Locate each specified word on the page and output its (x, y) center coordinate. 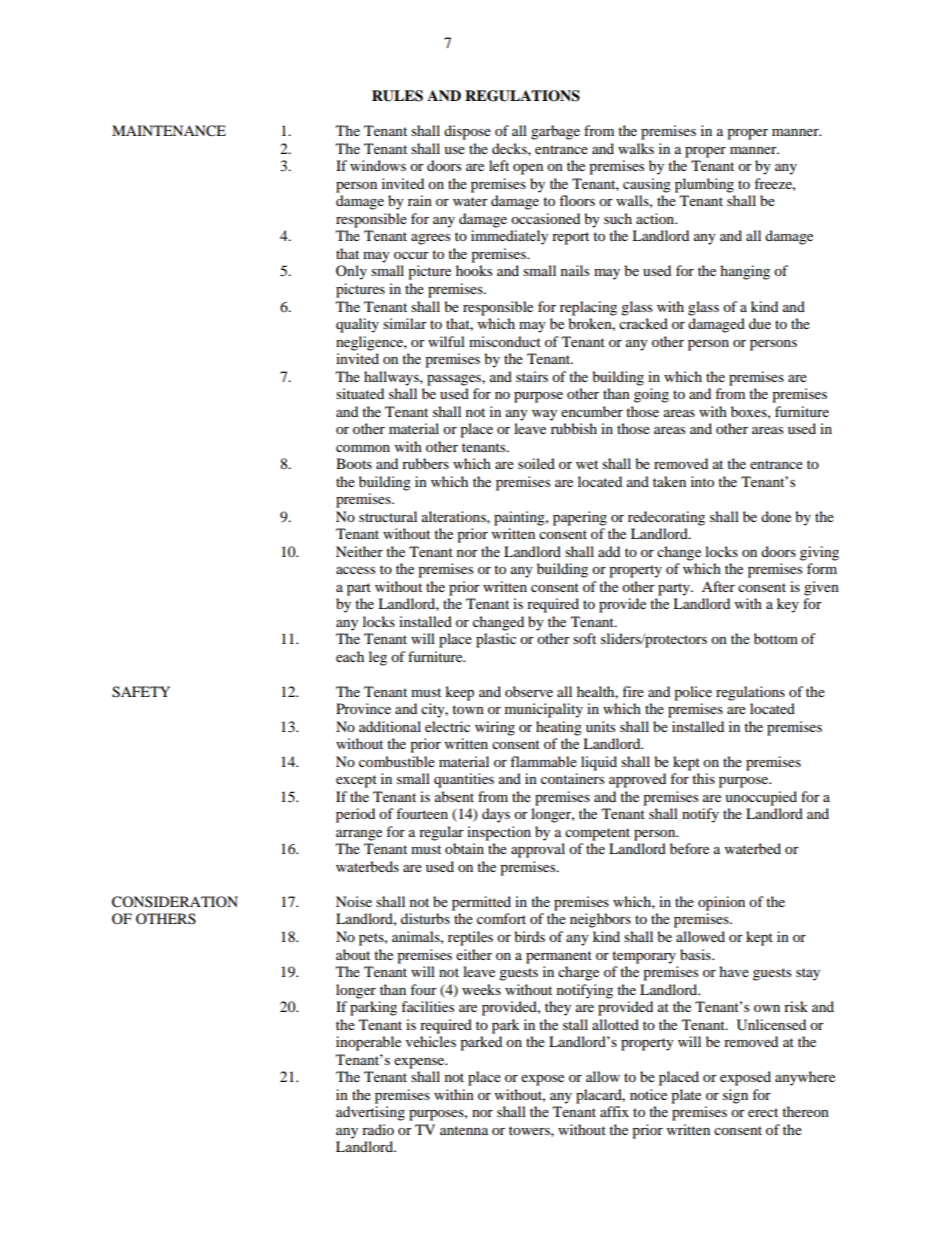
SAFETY (141, 692)
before (689, 848)
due (760, 323)
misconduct (505, 341)
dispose (467, 132)
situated (360, 393)
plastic (496, 640)
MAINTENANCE (169, 131)
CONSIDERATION (175, 902)
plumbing (704, 185)
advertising (370, 1113)
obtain (464, 848)
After (718, 586)
